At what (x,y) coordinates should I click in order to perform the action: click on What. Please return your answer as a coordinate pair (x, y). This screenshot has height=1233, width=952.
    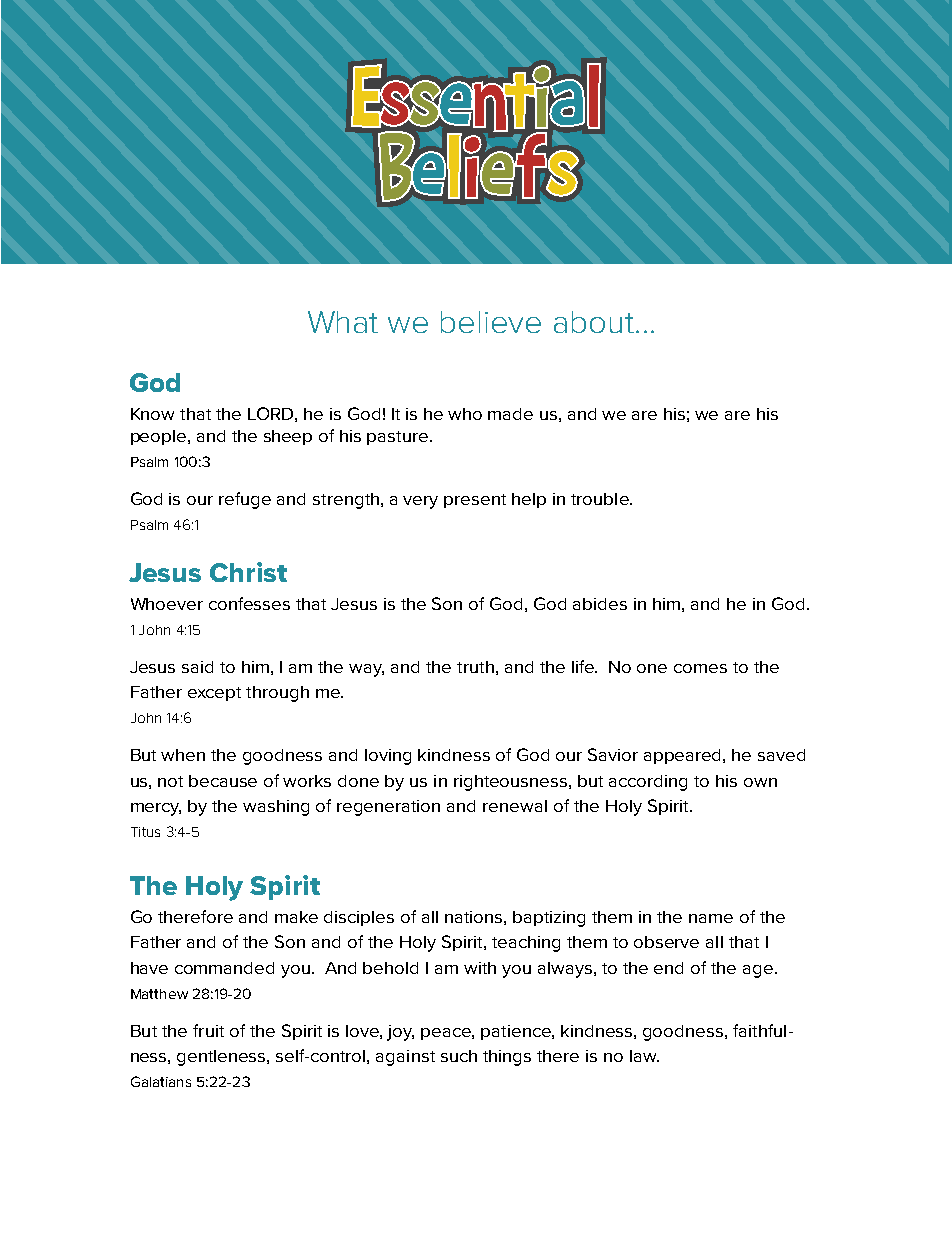
    Looking at the image, I should click on (343, 322).
